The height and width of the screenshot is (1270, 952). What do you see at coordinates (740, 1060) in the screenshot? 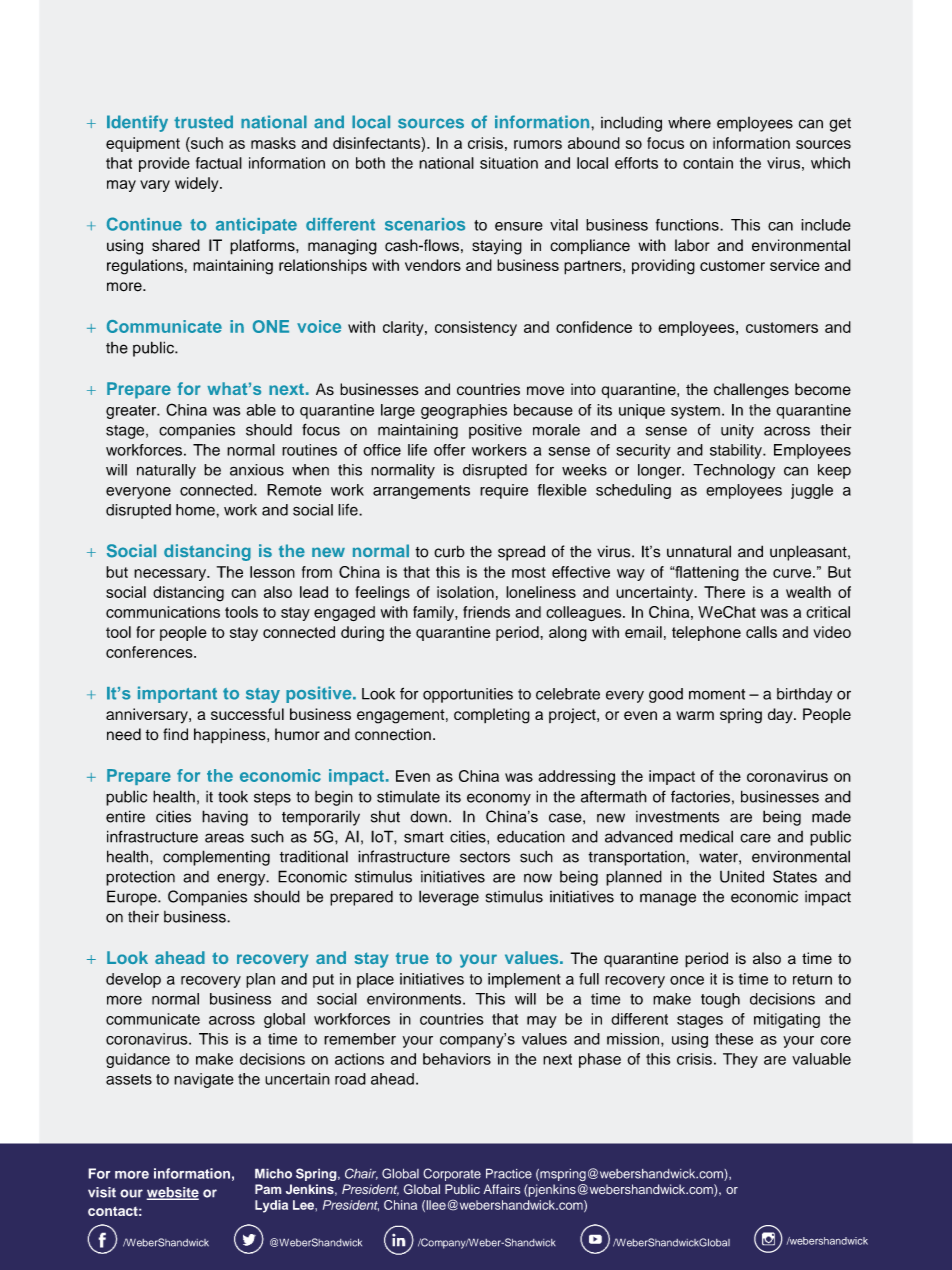
I see `They` at bounding box center [740, 1060].
